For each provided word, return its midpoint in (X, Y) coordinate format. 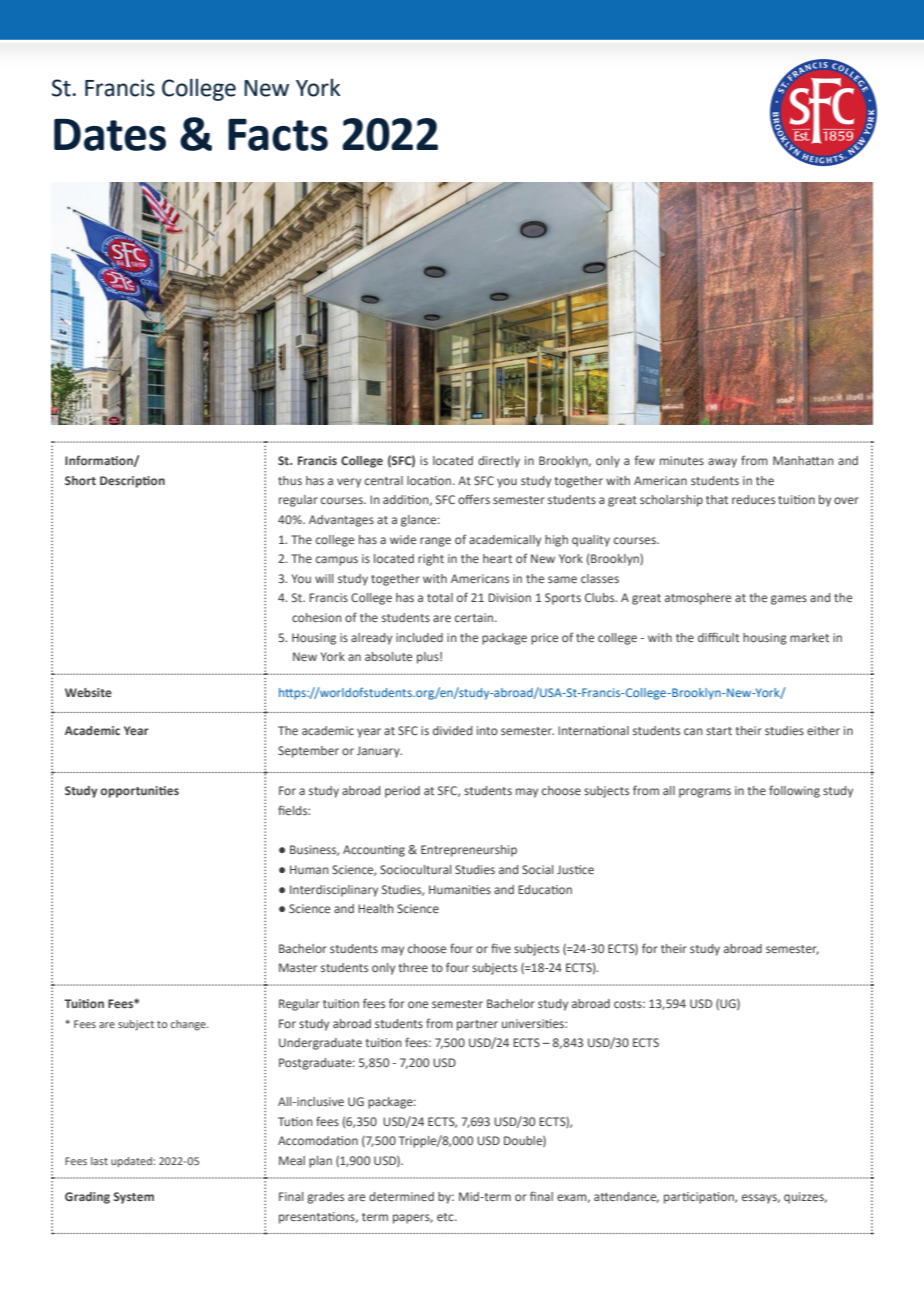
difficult (718, 637)
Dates (110, 135)
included (419, 637)
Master (298, 967)
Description (132, 482)
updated (132, 1162)
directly (499, 462)
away (722, 463)
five (501, 948)
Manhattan (803, 460)
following (794, 791)
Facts (278, 135)
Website (88, 692)
